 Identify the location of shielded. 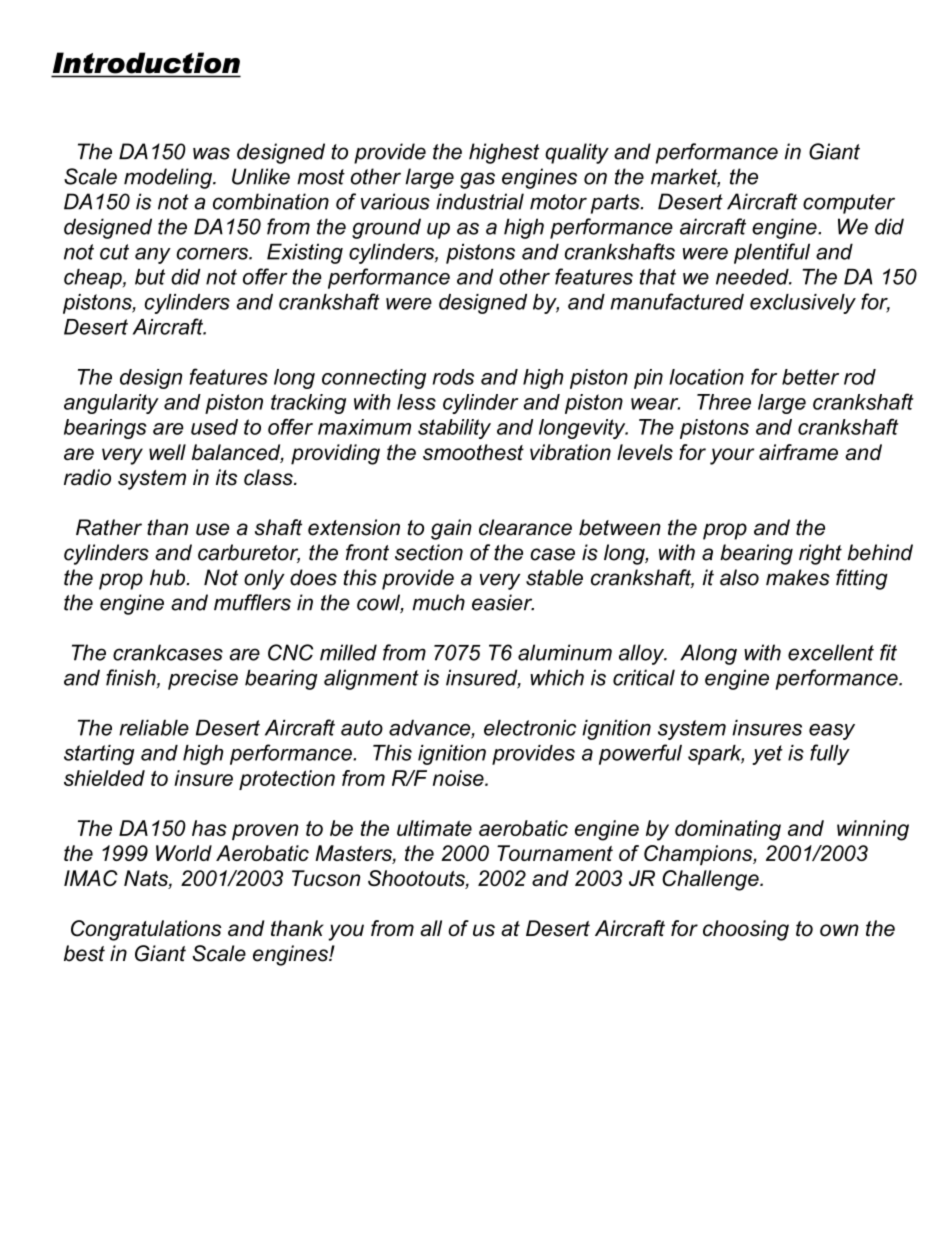
(104, 778).
